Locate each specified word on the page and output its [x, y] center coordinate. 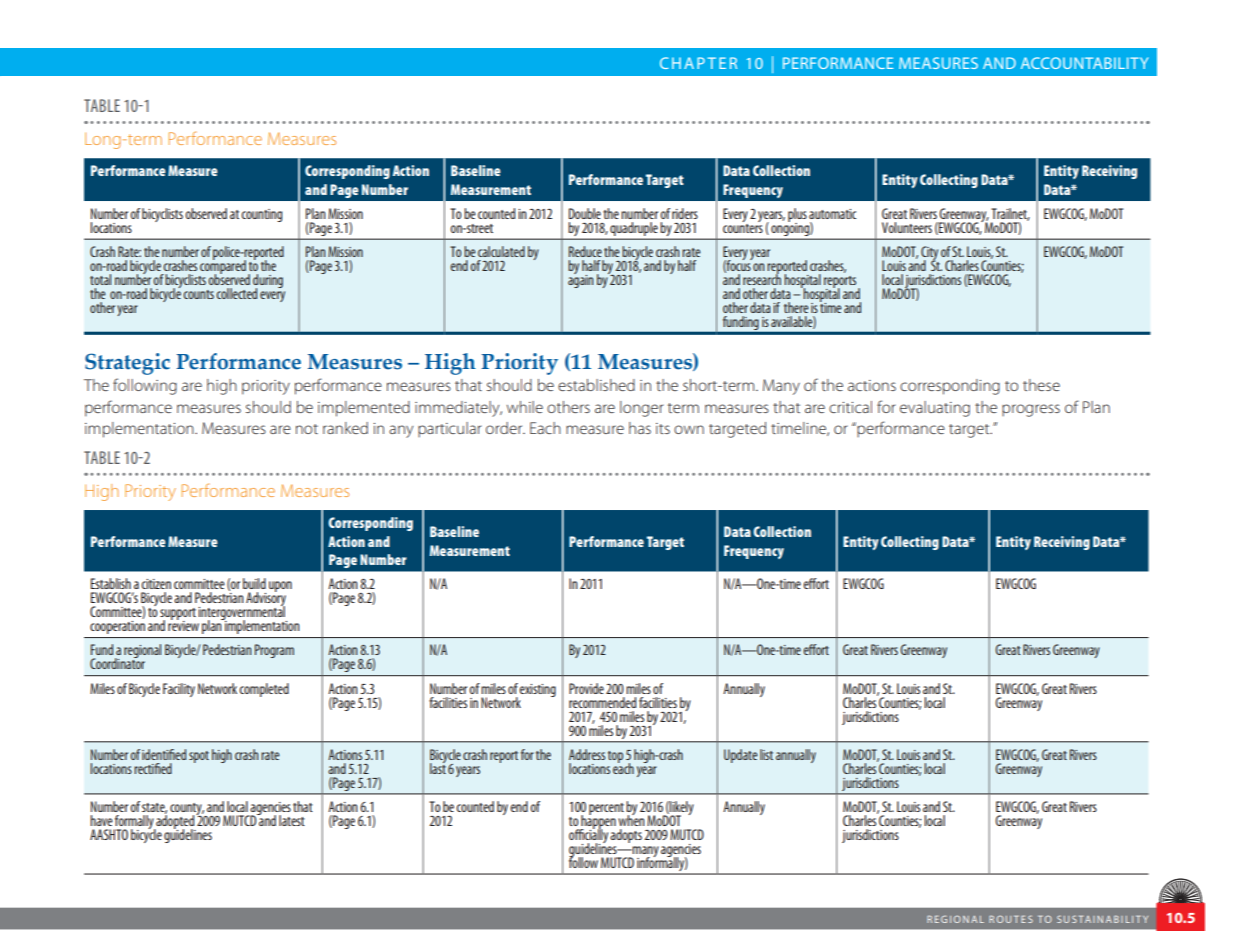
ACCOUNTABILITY [1084, 63]
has [640, 428]
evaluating [935, 409]
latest [292, 820]
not [307, 429]
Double [585, 213]
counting [261, 215]
